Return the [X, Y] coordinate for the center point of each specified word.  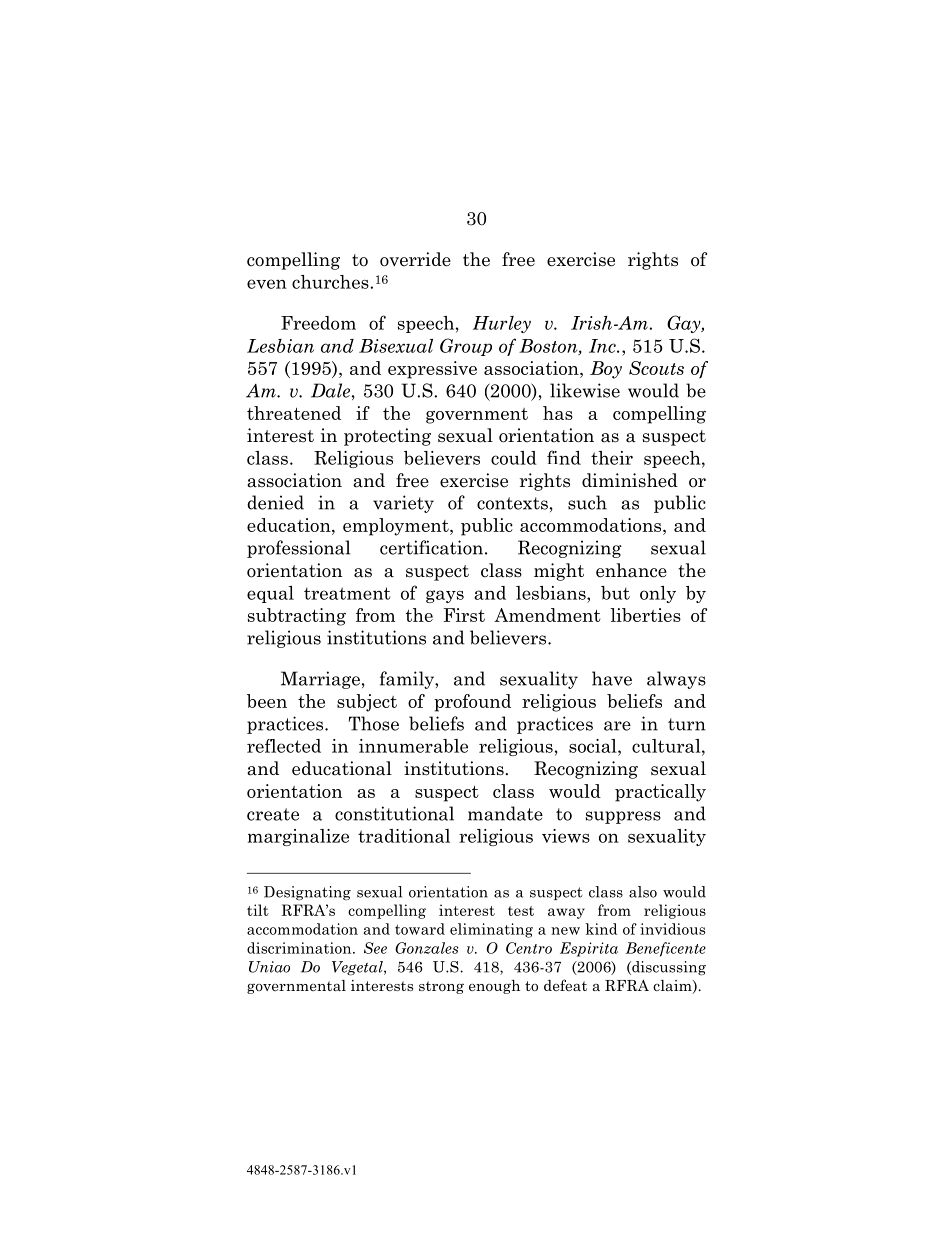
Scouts [656, 368]
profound [472, 703]
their [612, 458]
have [612, 678]
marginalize [298, 837]
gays [445, 596]
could [514, 458]
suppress [623, 817]
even [267, 284]
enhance [631, 570]
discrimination [300, 948]
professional [299, 549]
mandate [505, 813]
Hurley [502, 324]
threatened [294, 413]
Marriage [320, 680]
